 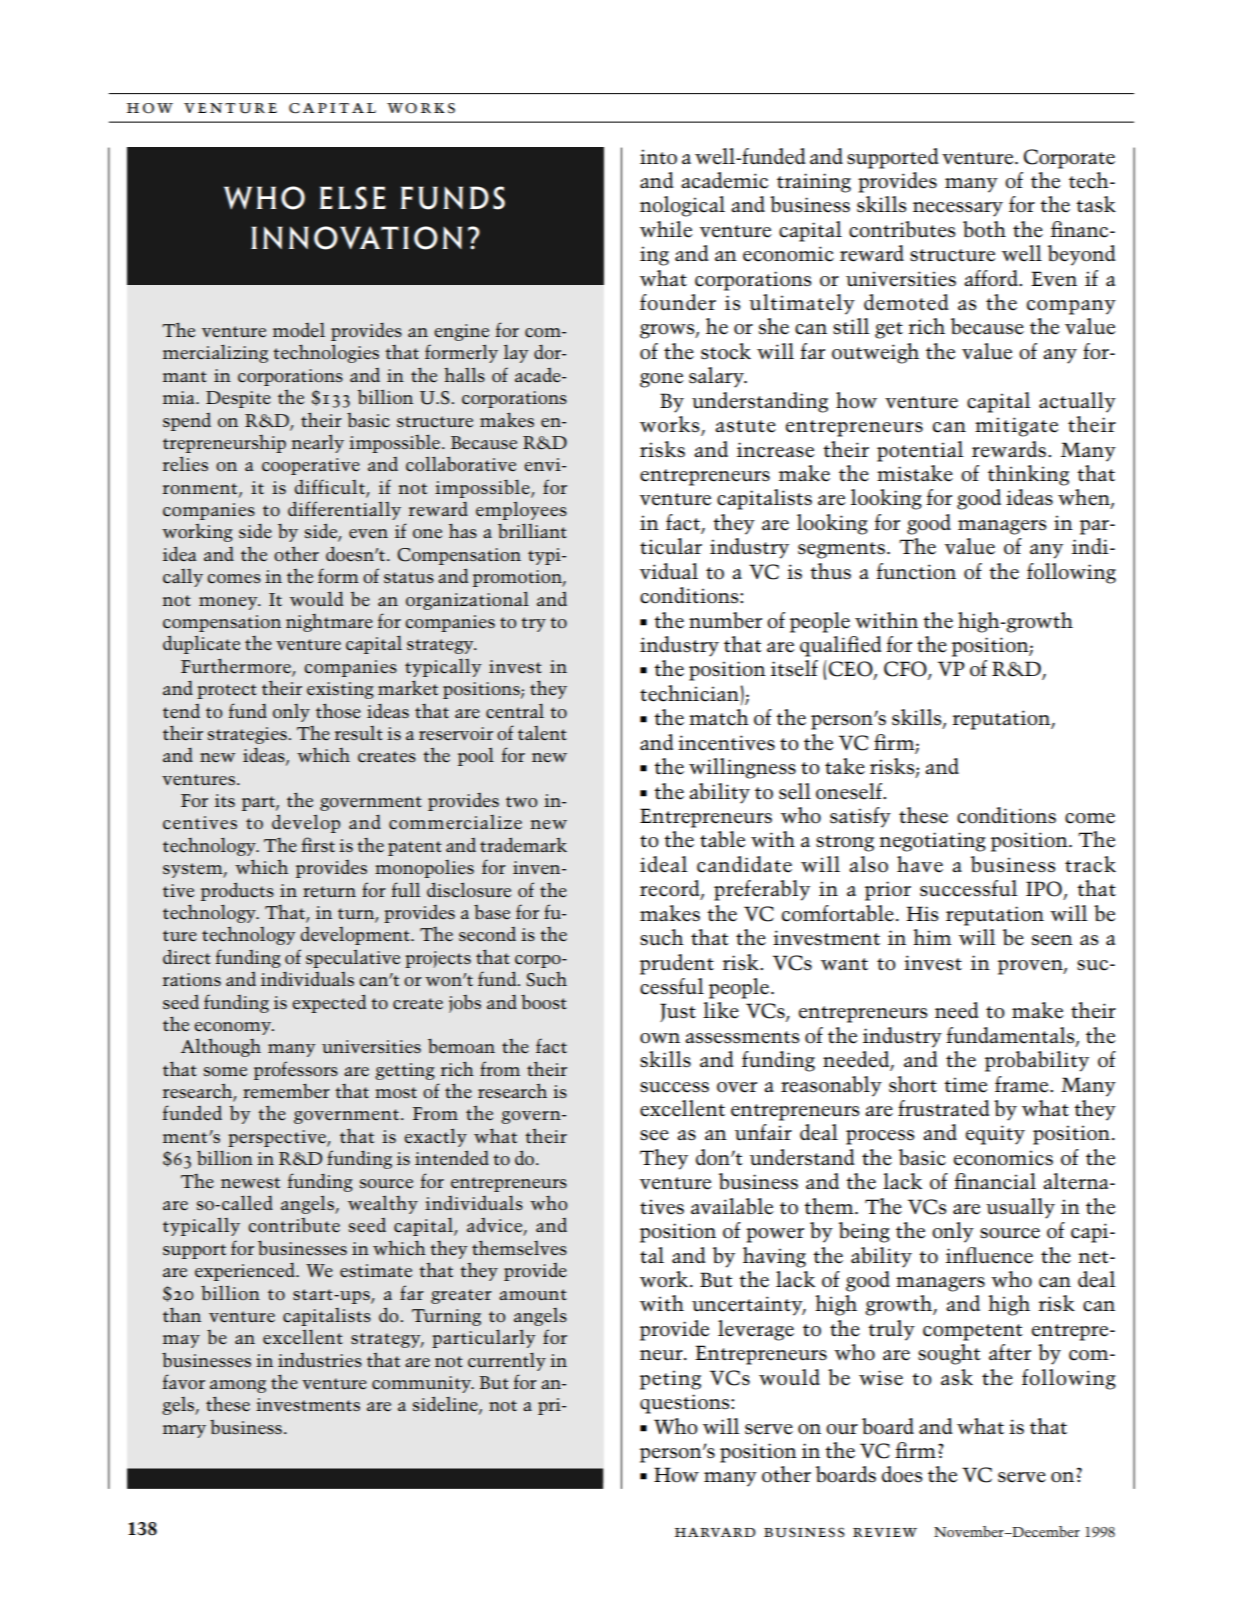 What do you see at coordinates (296, 1070) in the screenshot?
I see `professors` at bounding box center [296, 1070].
